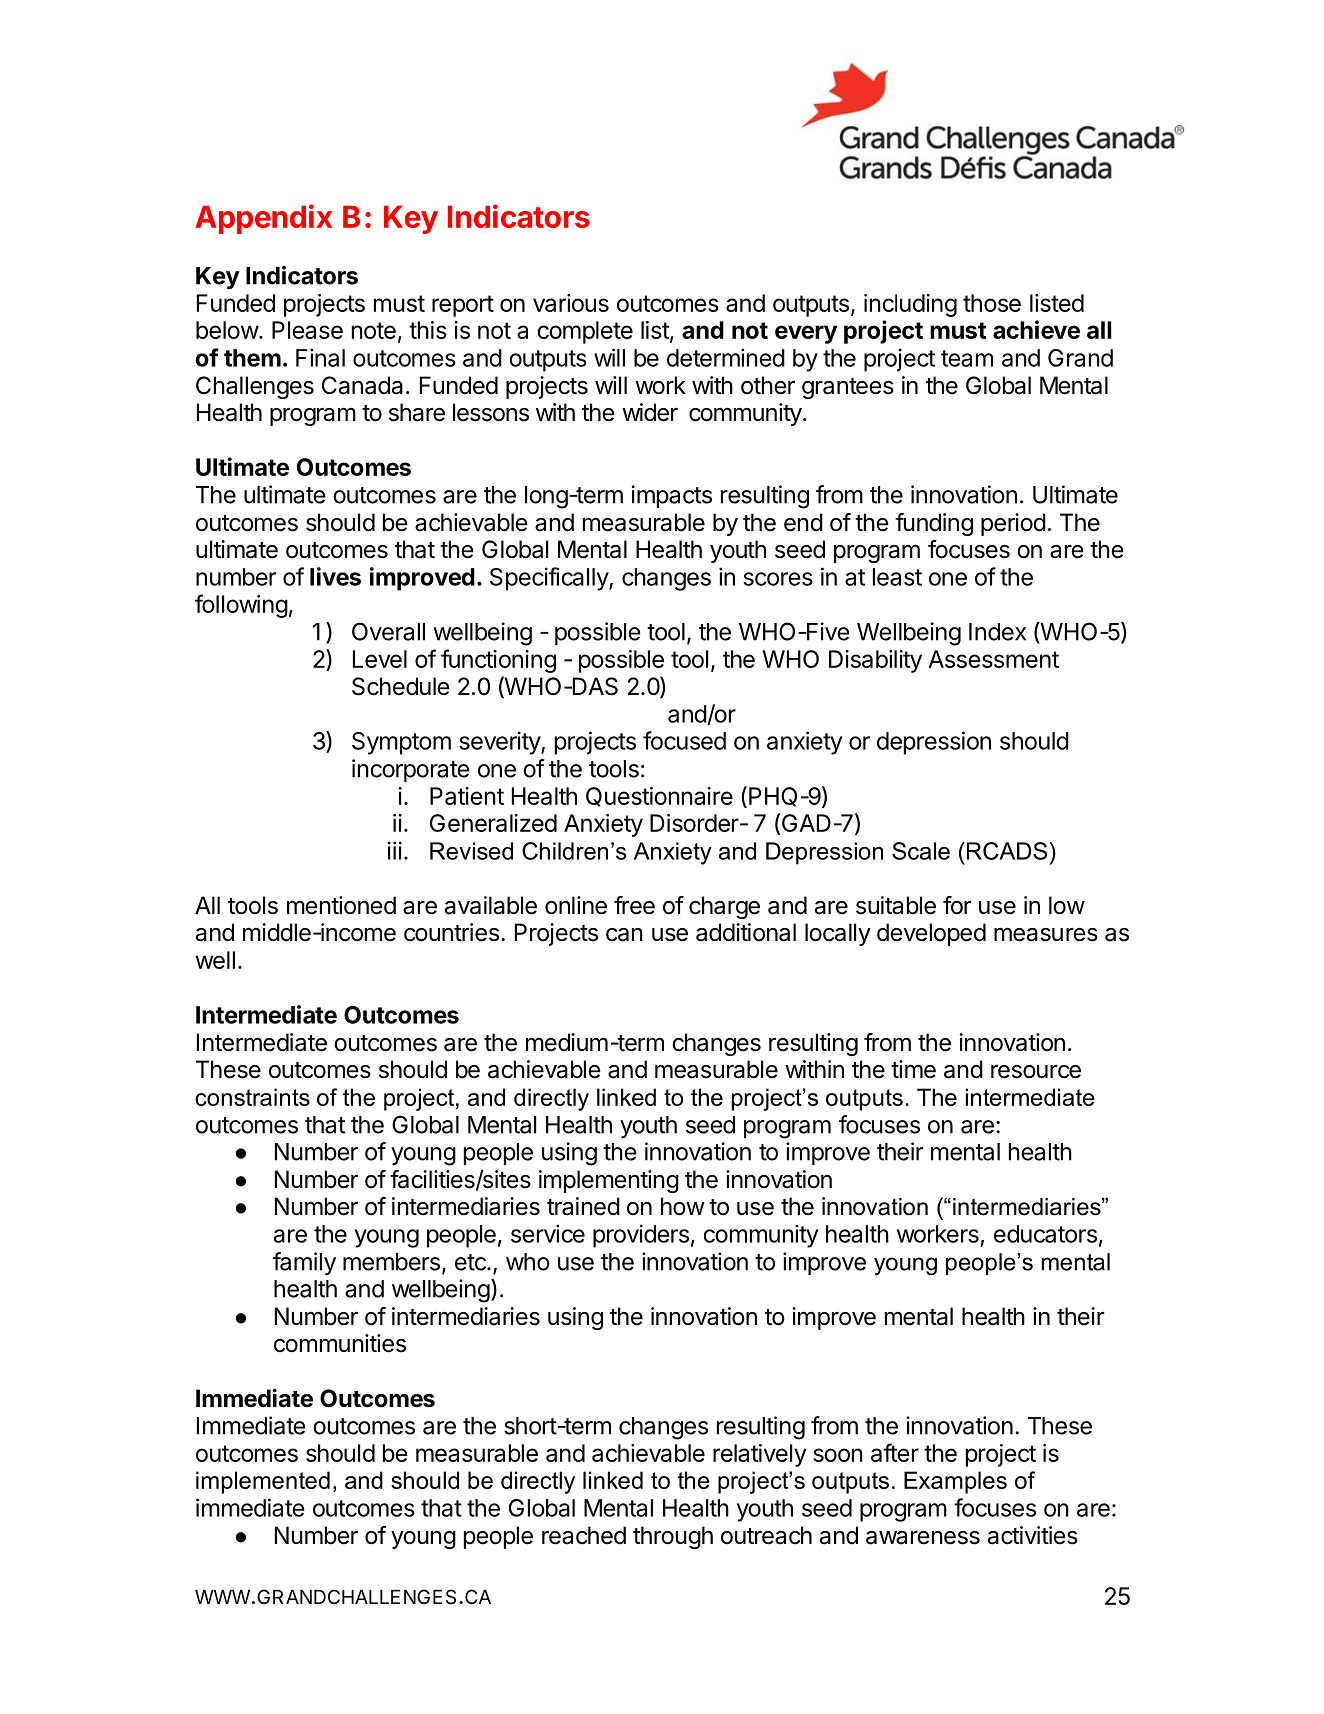 Image resolution: width=1324 pixels, height=1714 pixels. I want to click on various, so click(571, 303).
